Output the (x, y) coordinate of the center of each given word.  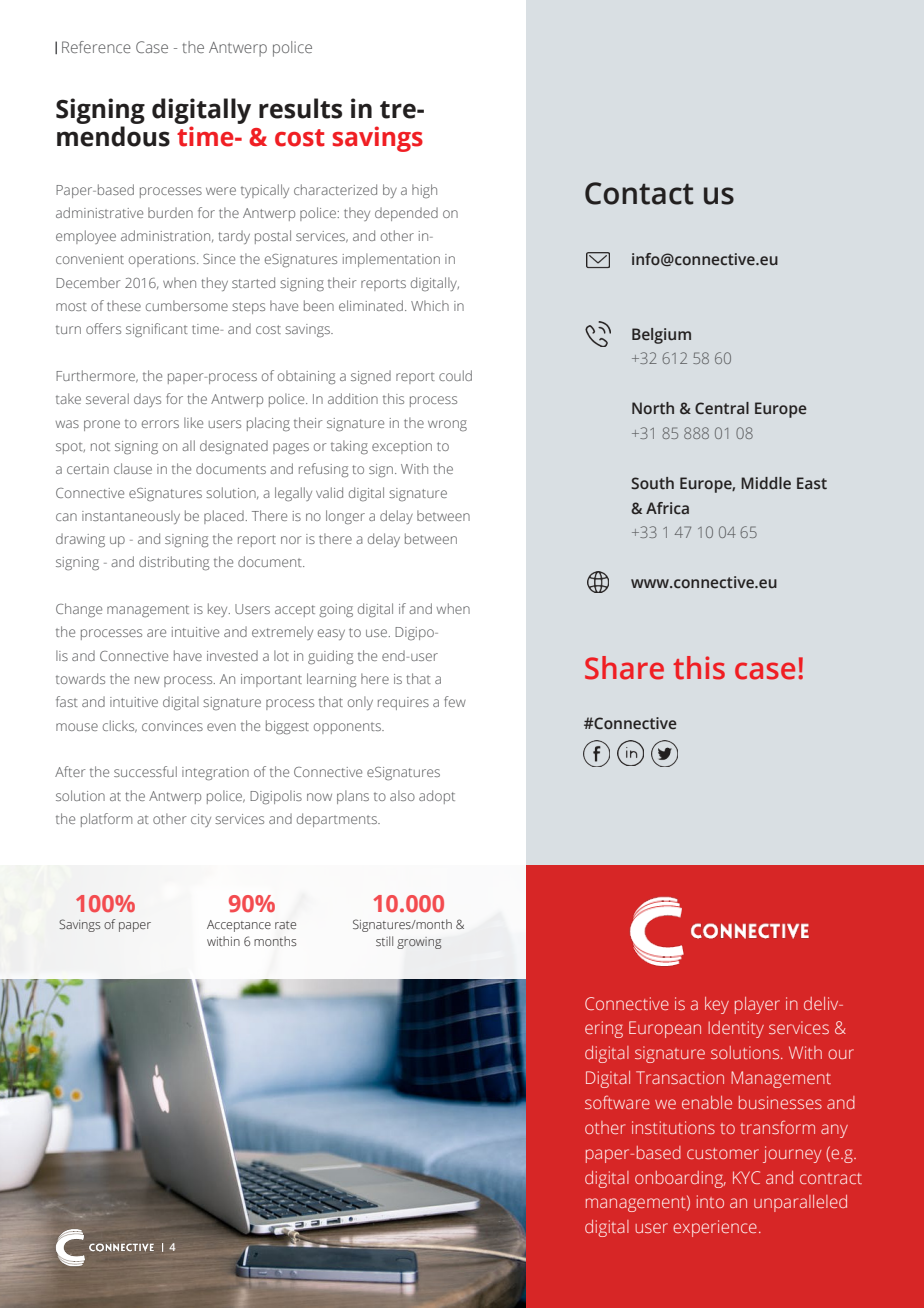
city (201, 820)
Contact (639, 193)
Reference (96, 47)
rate (285, 925)
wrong (447, 425)
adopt (437, 797)
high (424, 191)
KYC (746, 1177)
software (617, 1102)
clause (133, 468)
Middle (766, 483)
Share (624, 668)
